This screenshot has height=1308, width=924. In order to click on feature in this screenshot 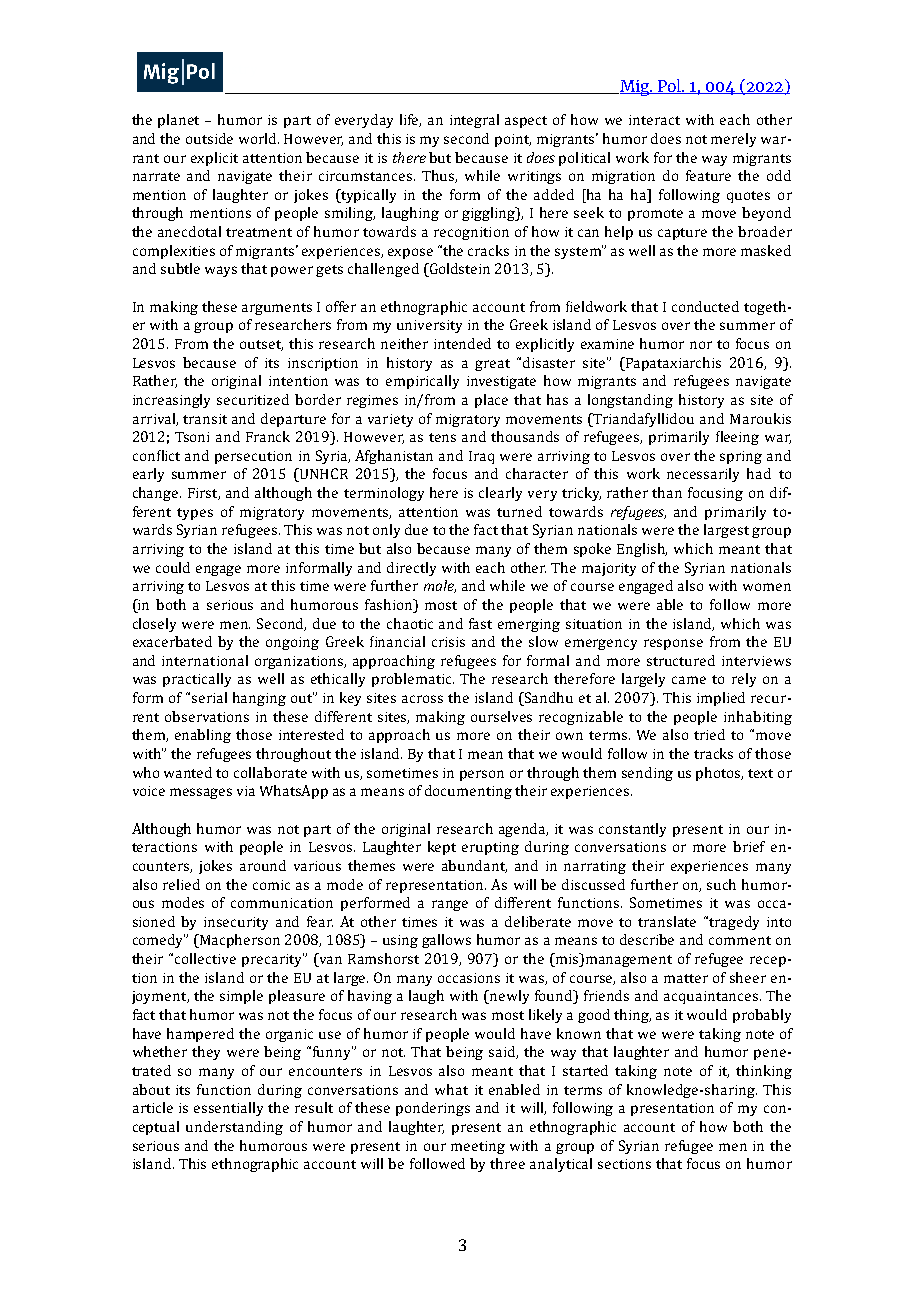, I will do `click(708, 175)`.
